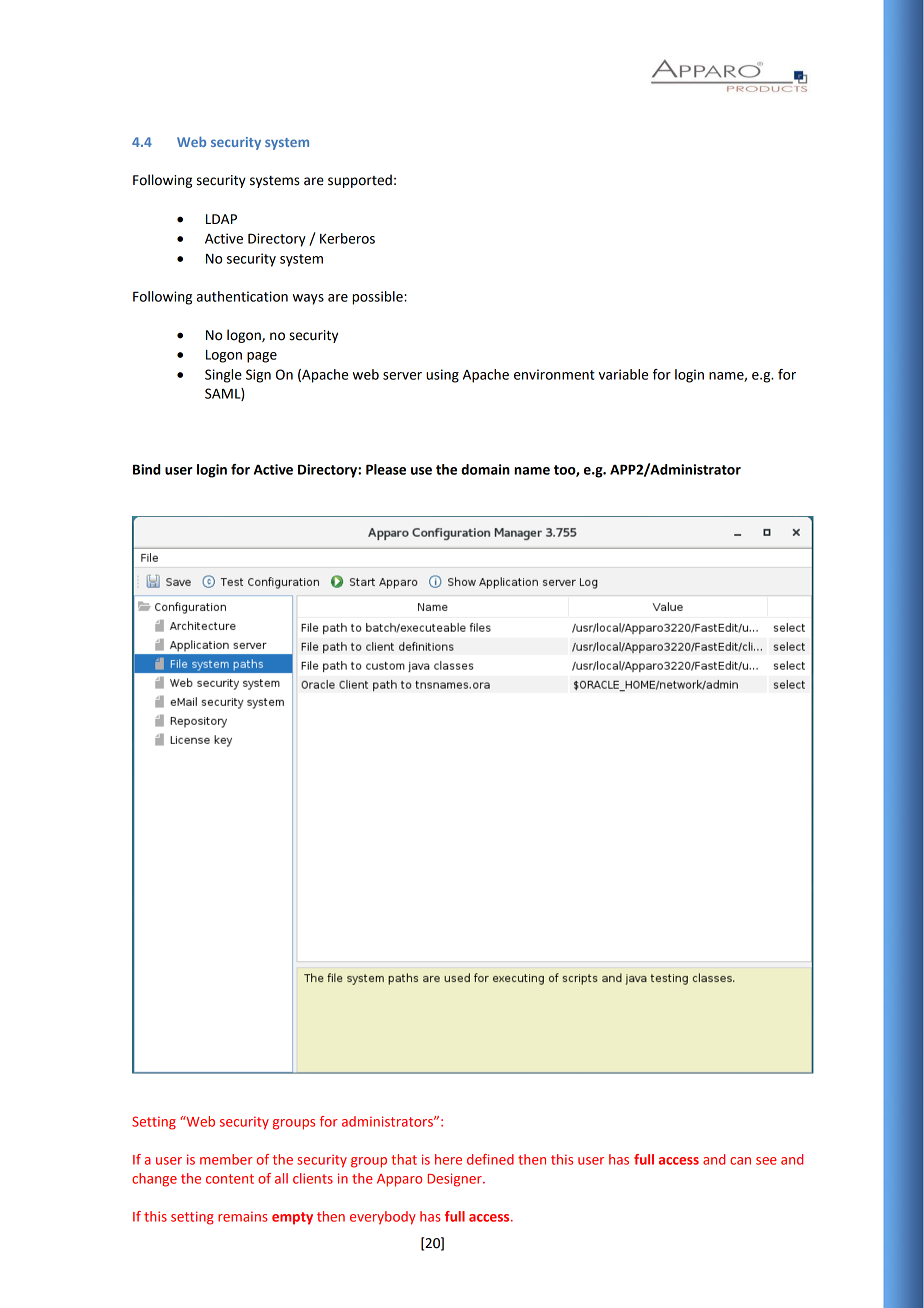  What do you see at coordinates (740, 1161) in the screenshot?
I see `can` at bounding box center [740, 1161].
